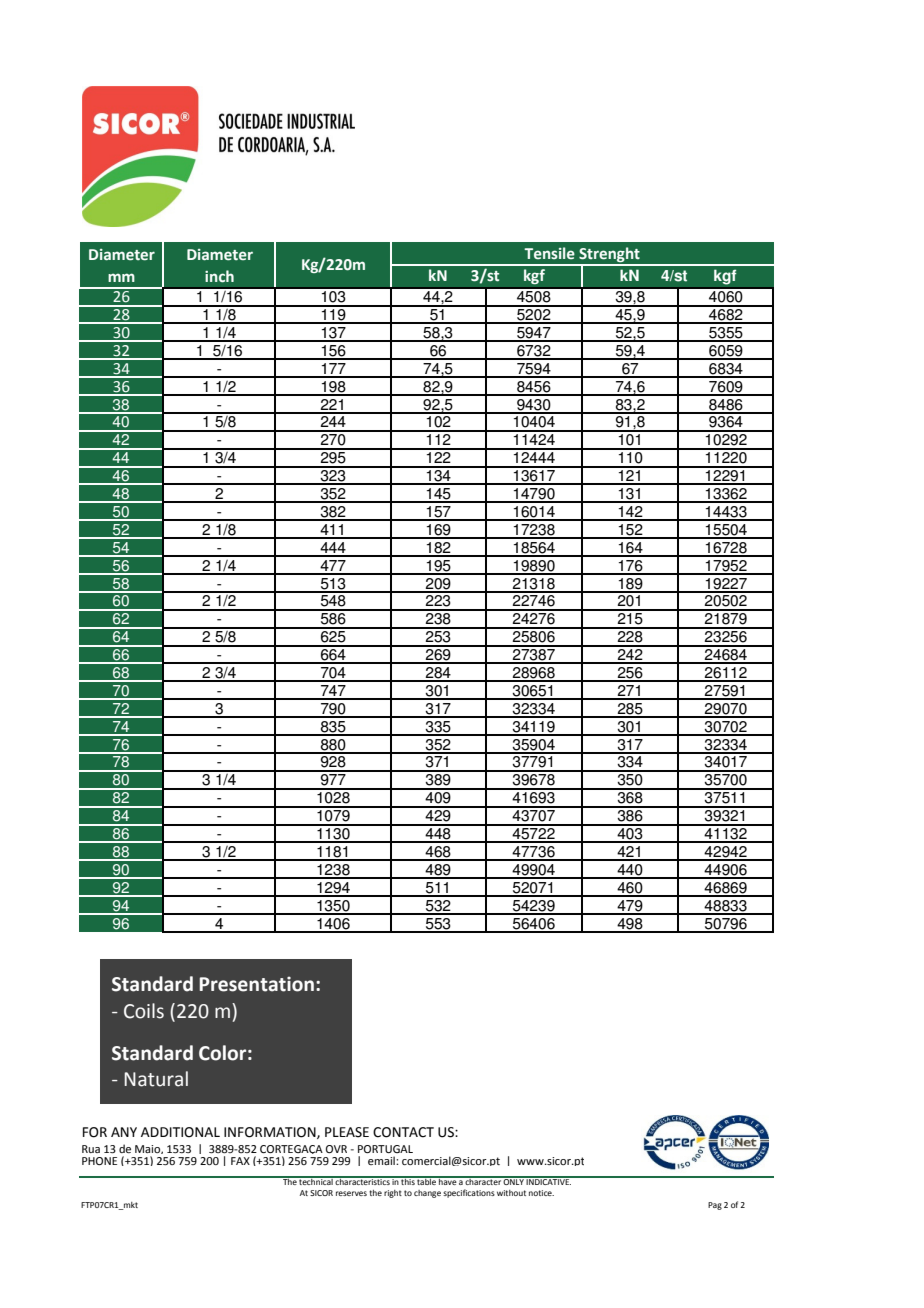 Image resolution: width=924 pixels, height=1308 pixels. I want to click on Pag, so click(715, 1206).
